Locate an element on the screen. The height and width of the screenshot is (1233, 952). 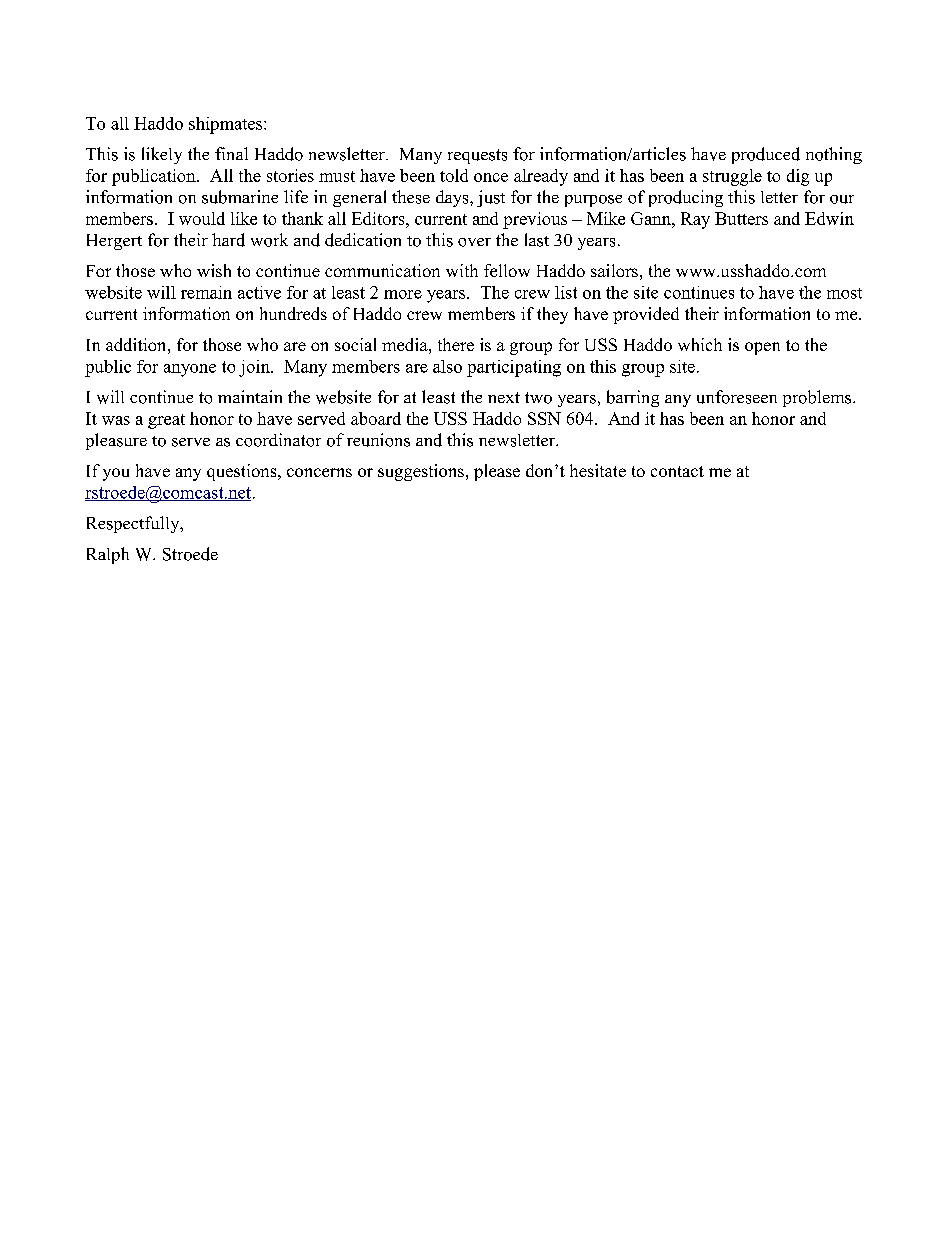
produced is located at coordinates (766, 155).
